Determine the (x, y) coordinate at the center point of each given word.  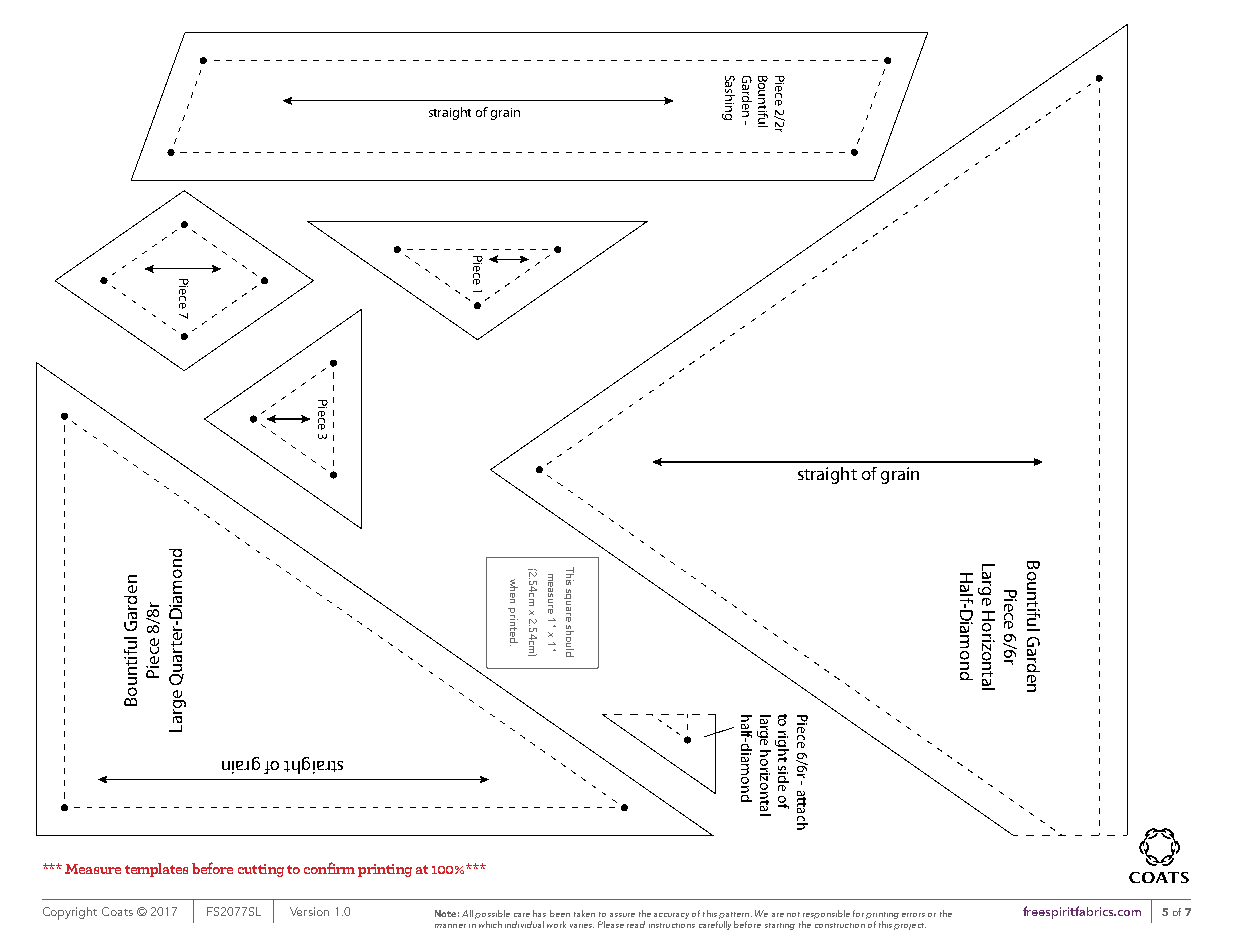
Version (309, 911)
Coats (117, 911)
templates (156, 870)
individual (524, 924)
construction (840, 925)
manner (450, 926)
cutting (261, 870)
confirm (329, 868)
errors (913, 915)
